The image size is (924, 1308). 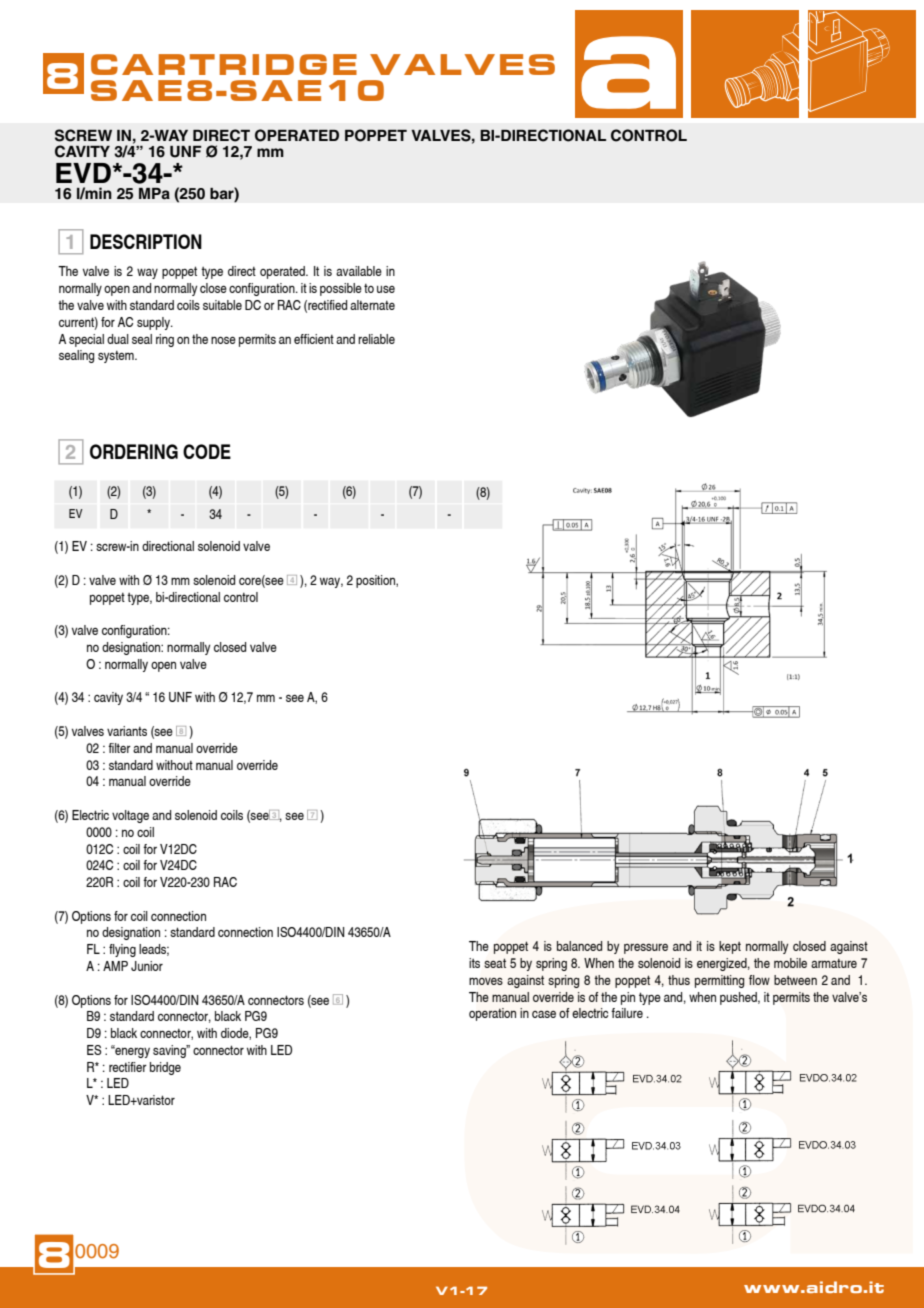 What do you see at coordinates (719, 981) in the screenshot?
I see `permitting` at bounding box center [719, 981].
